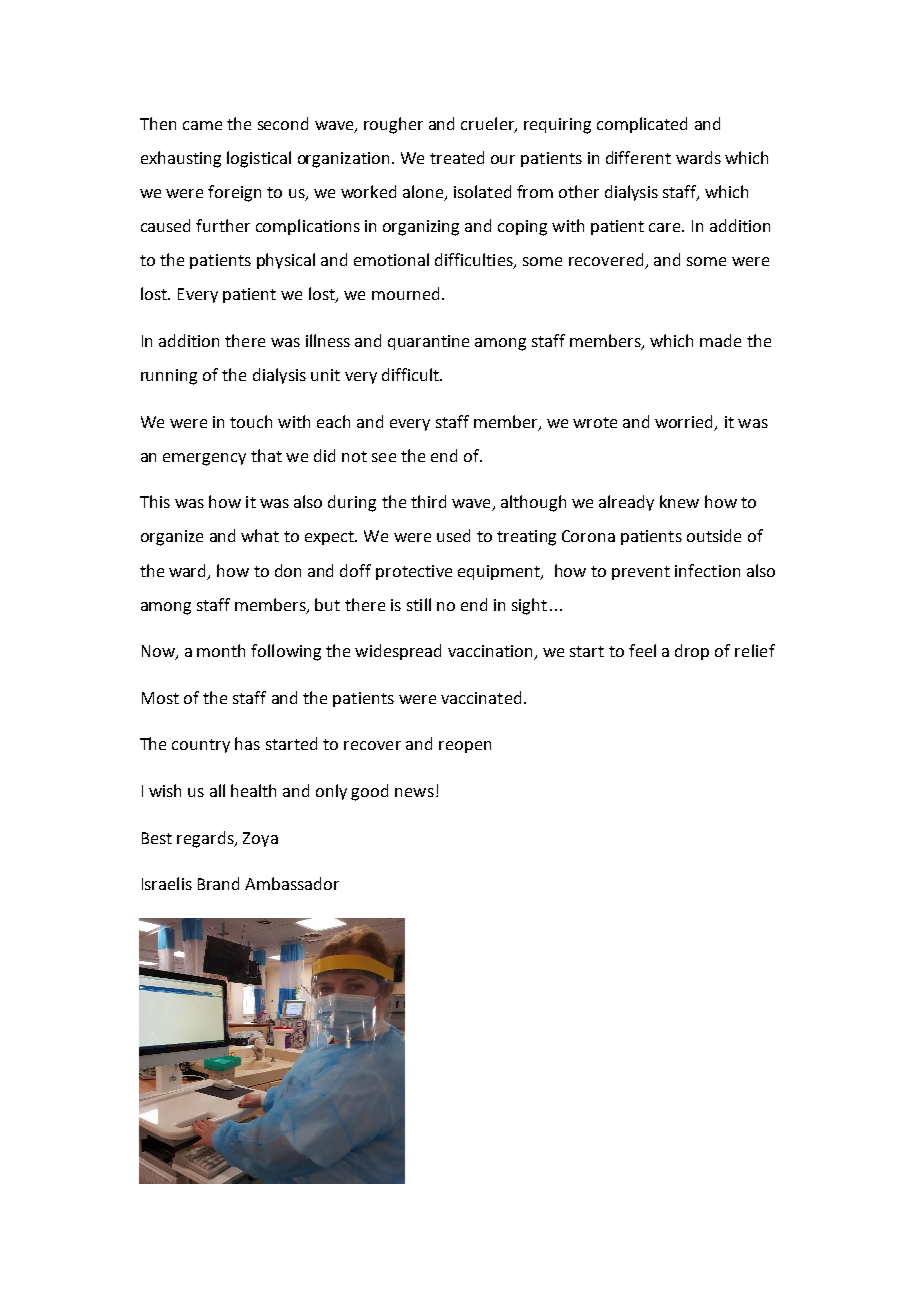  Describe the element at coordinates (720, 340) in the page. I see `made` at that location.
